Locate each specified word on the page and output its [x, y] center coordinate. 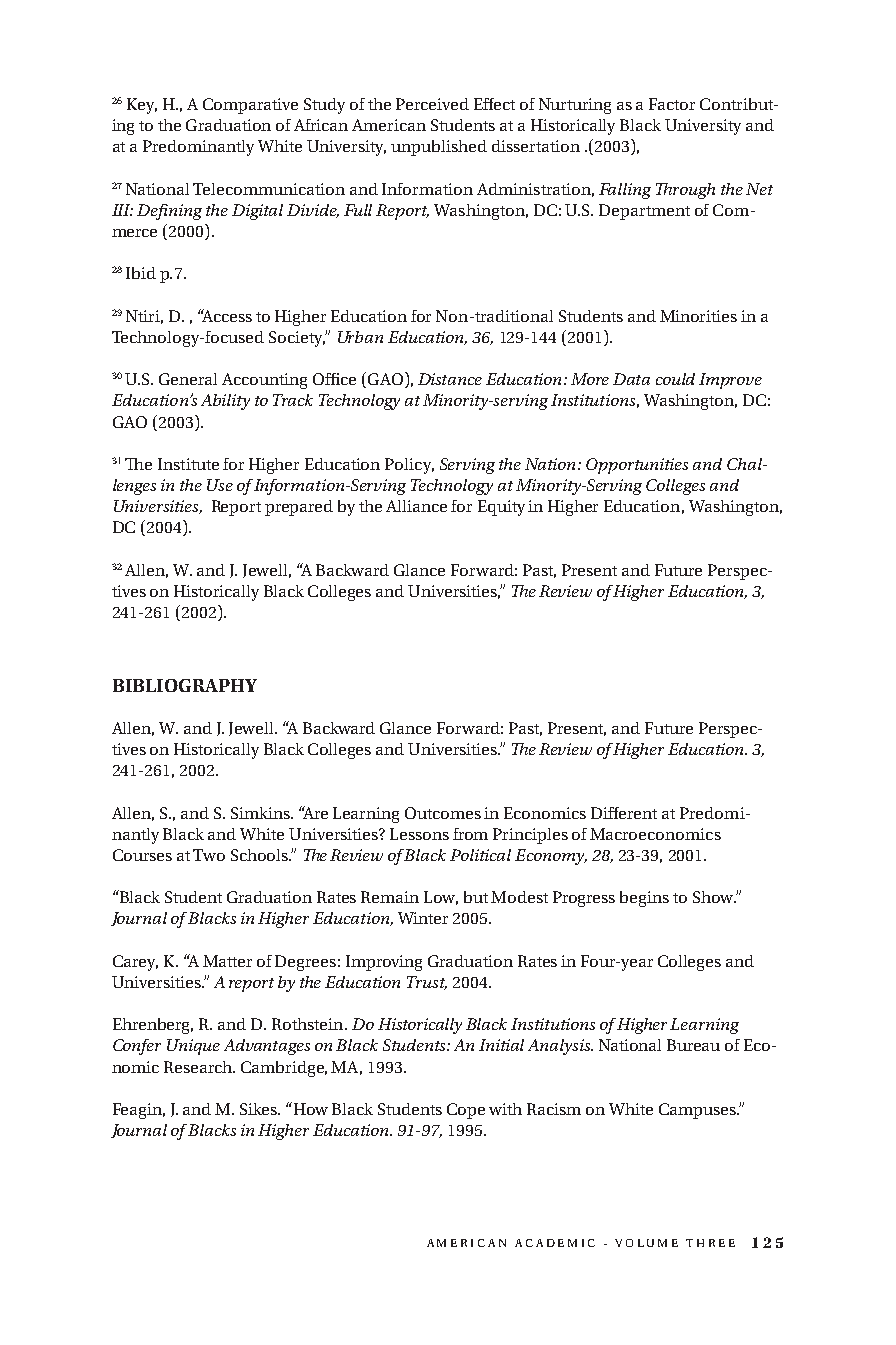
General [188, 379]
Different [624, 813]
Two [209, 855]
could [675, 379]
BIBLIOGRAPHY [185, 685]
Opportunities [637, 466]
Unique [193, 1047]
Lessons [419, 834]
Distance [450, 379]
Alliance [416, 506]
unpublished [439, 148]
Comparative [250, 106]
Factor [672, 104]
